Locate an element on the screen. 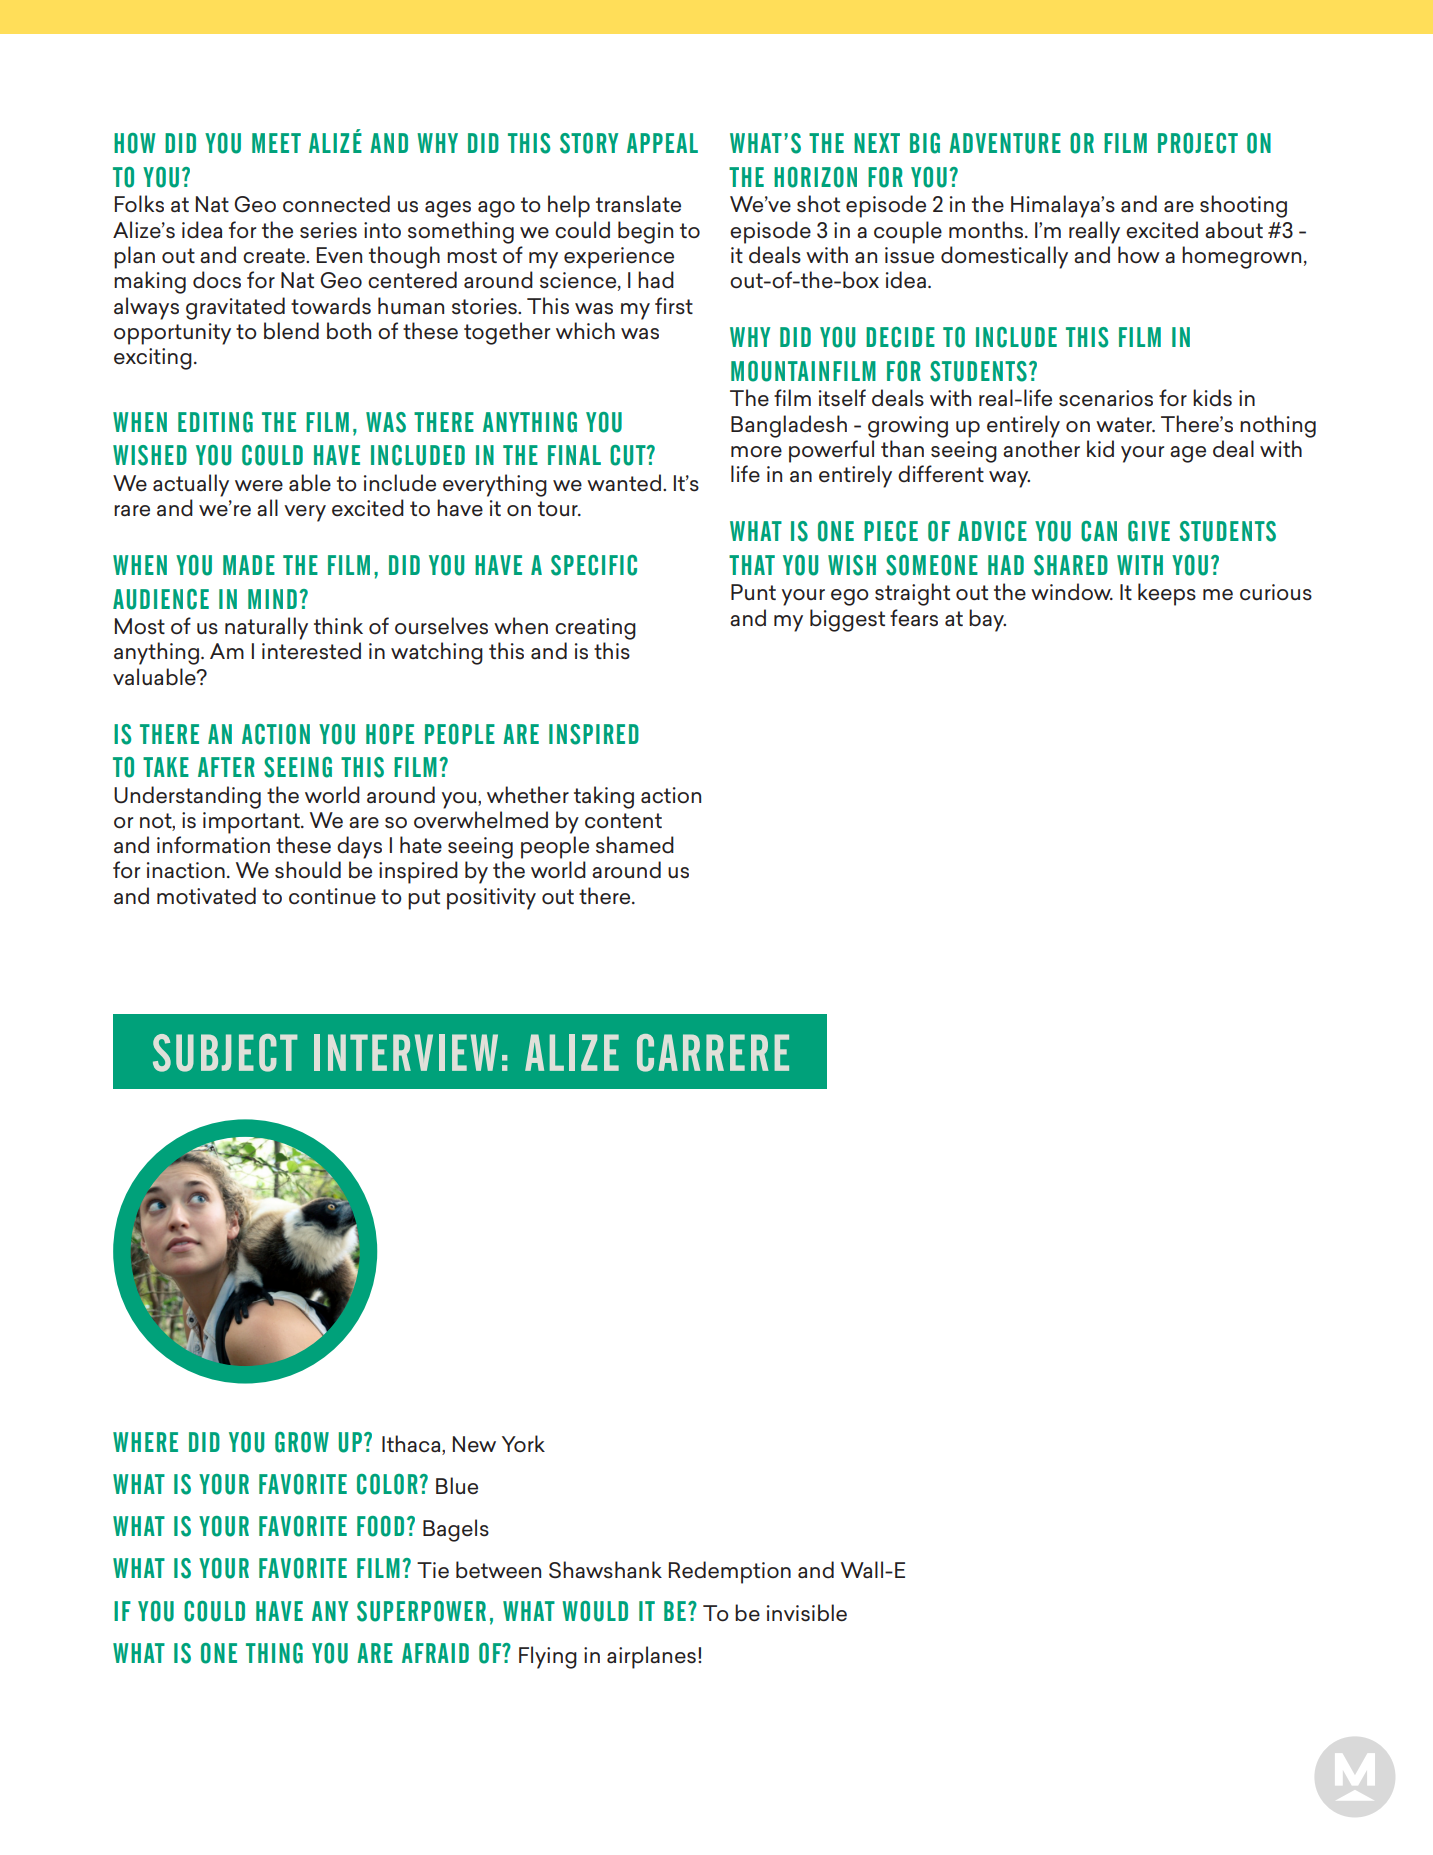 This screenshot has height=1855, width=1433. PROJECT is located at coordinates (1198, 143).
